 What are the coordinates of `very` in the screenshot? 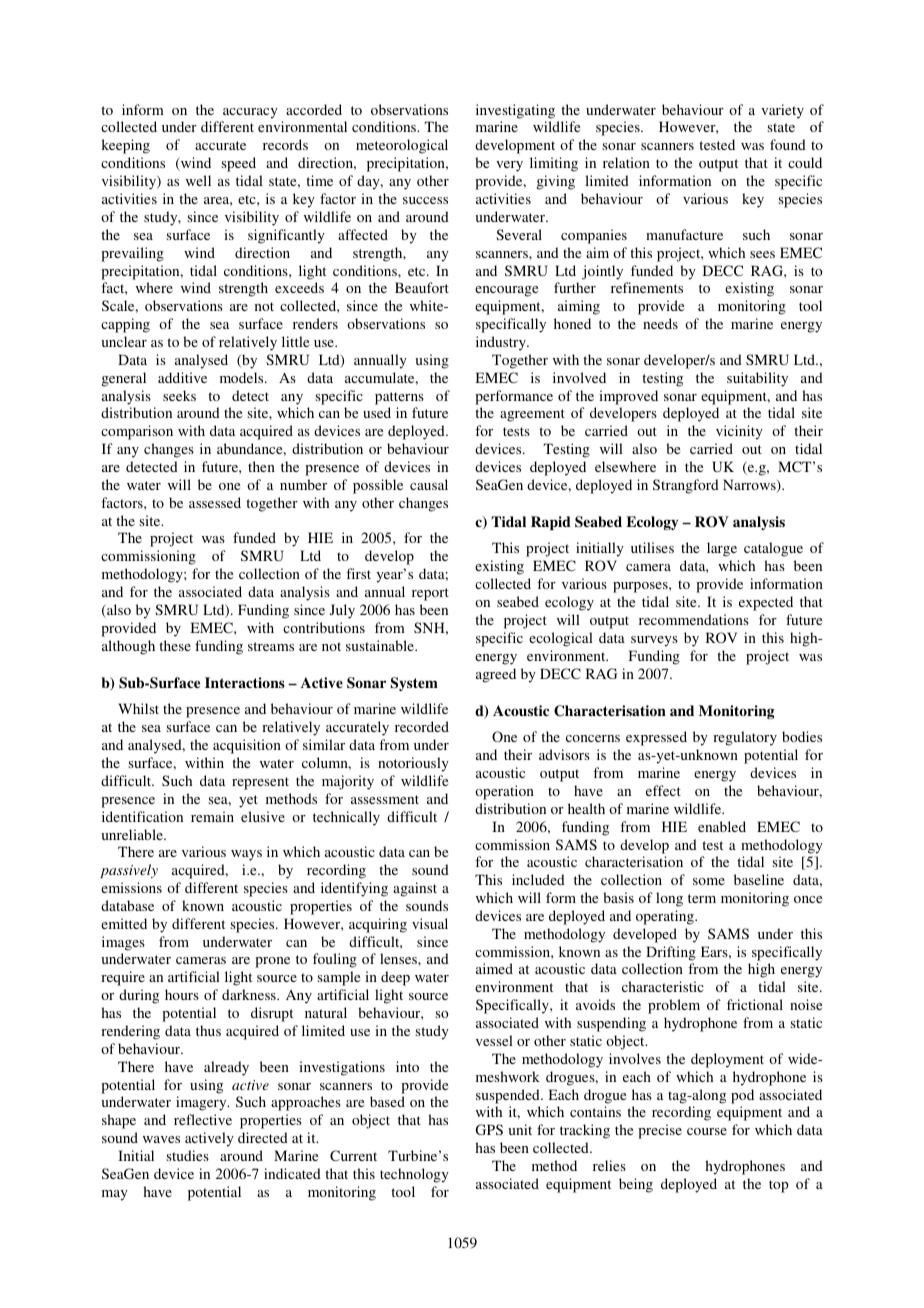 It's located at (509, 166).
